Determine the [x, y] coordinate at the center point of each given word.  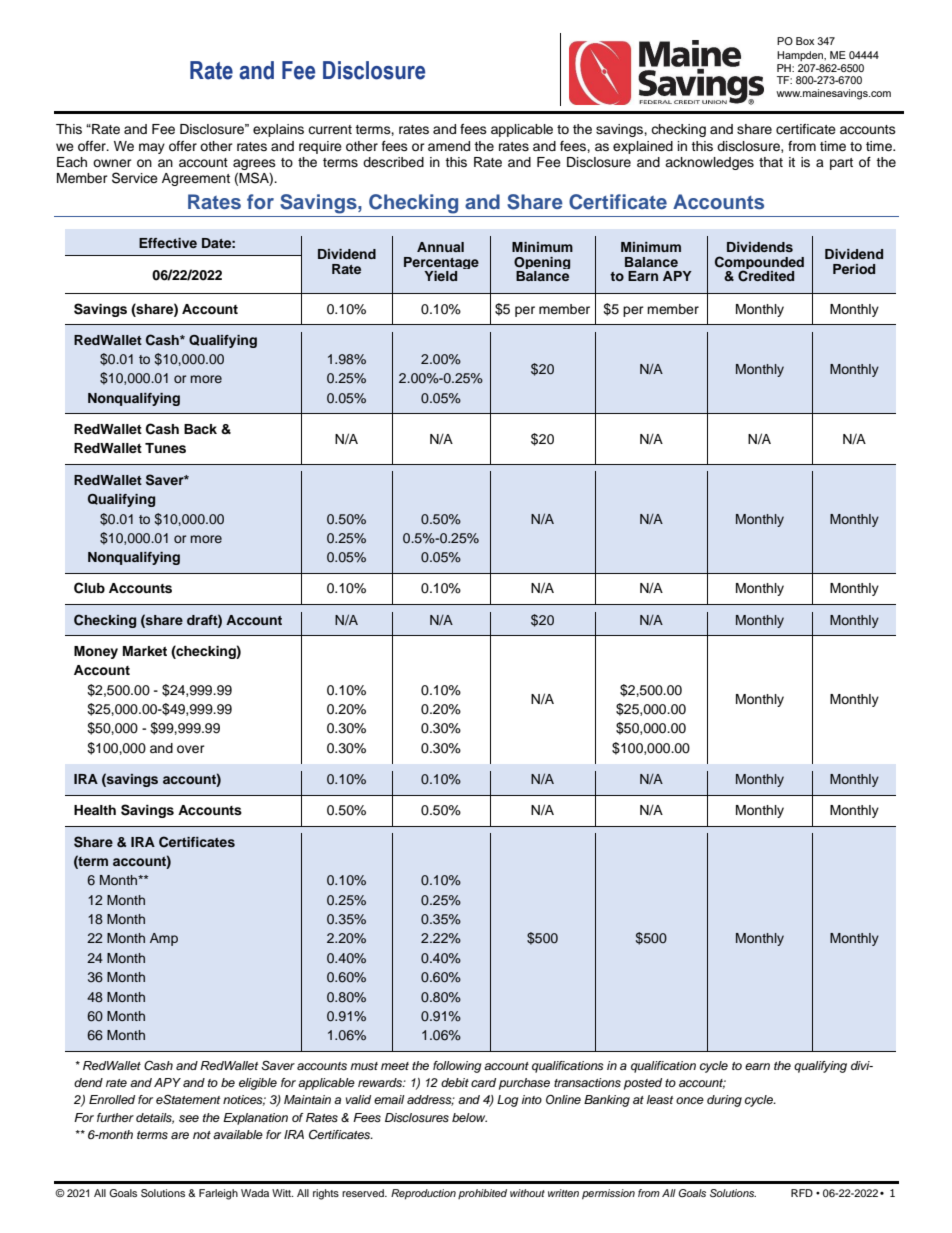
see [189, 1118]
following [457, 1067]
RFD [802, 1193]
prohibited [482, 1194]
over [191, 749]
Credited [766, 276]
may [152, 148]
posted [643, 1084]
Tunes [165, 448]
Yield [440, 276]
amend [449, 146]
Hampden [801, 56]
